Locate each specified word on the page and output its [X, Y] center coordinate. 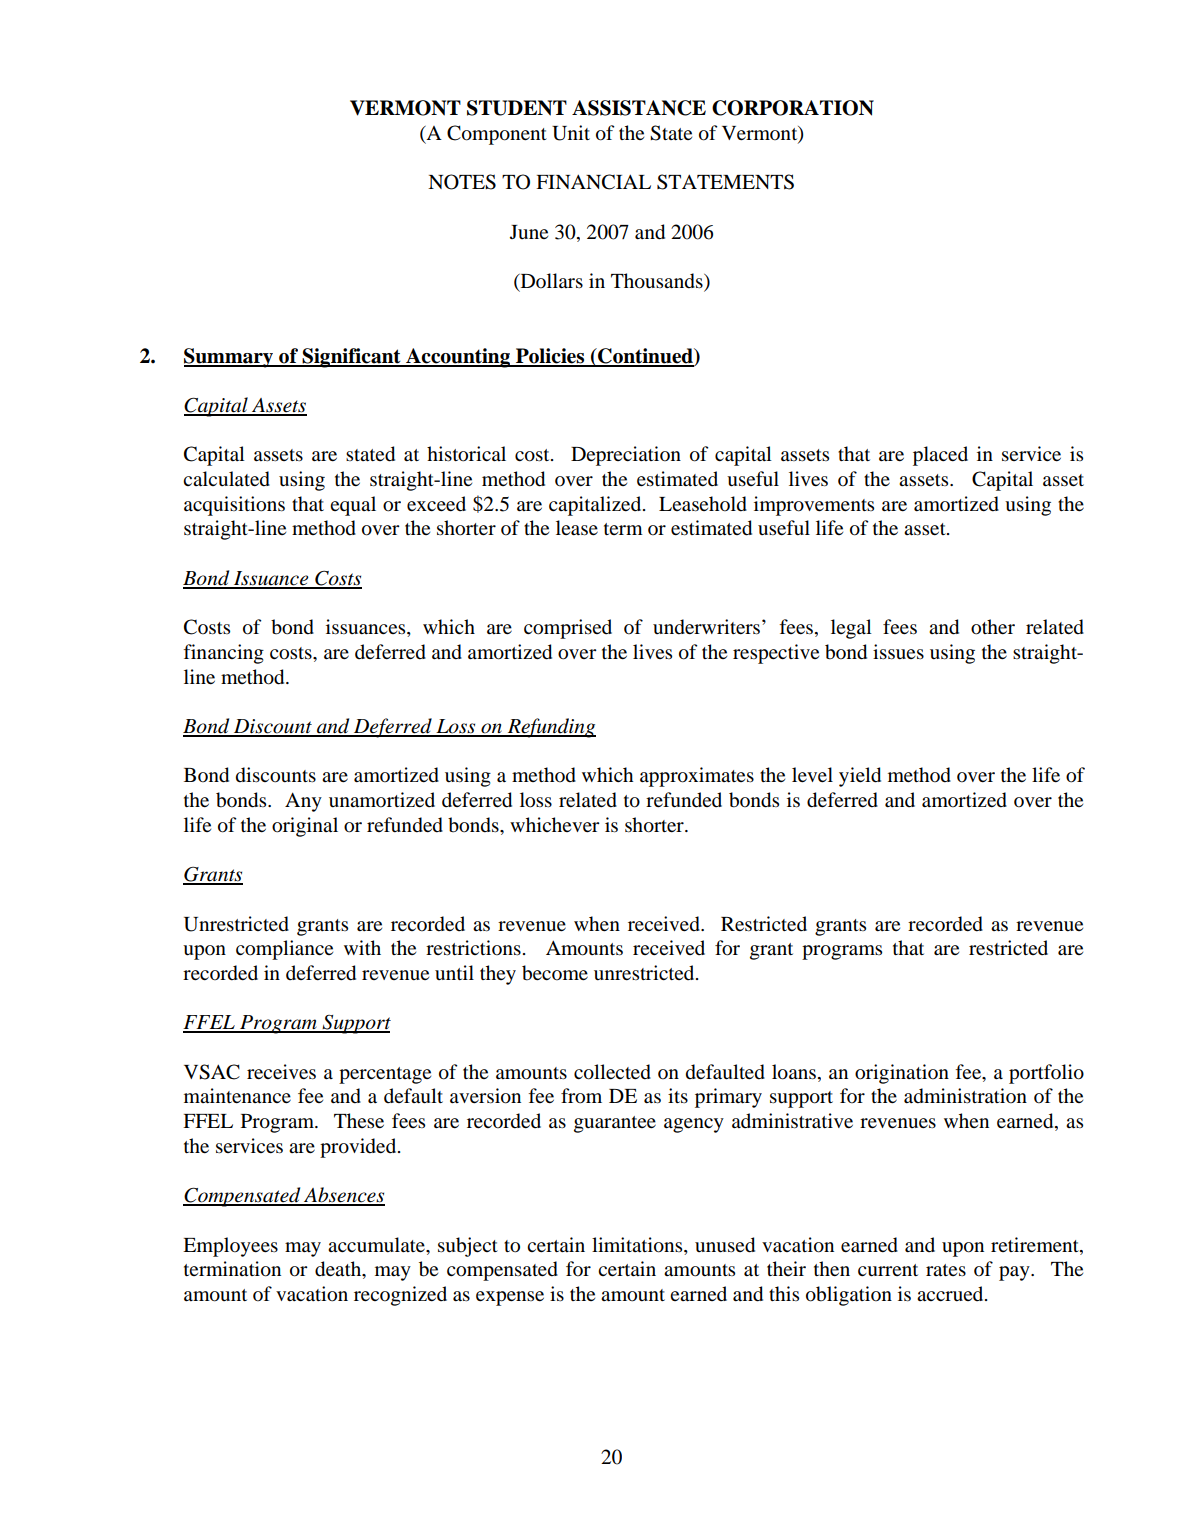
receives [281, 1072]
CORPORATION [793, 108]
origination [902, 1074]
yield [860, 777]
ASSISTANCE [639, 108]
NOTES [462, 182]
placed [940, 456]
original [305, 827]
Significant [351, 358]
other [993, 627]
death [339, 1270]
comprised [568, 629]
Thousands [658, 282]
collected [612, 1072]
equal [353, 506]
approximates [697, 777]
